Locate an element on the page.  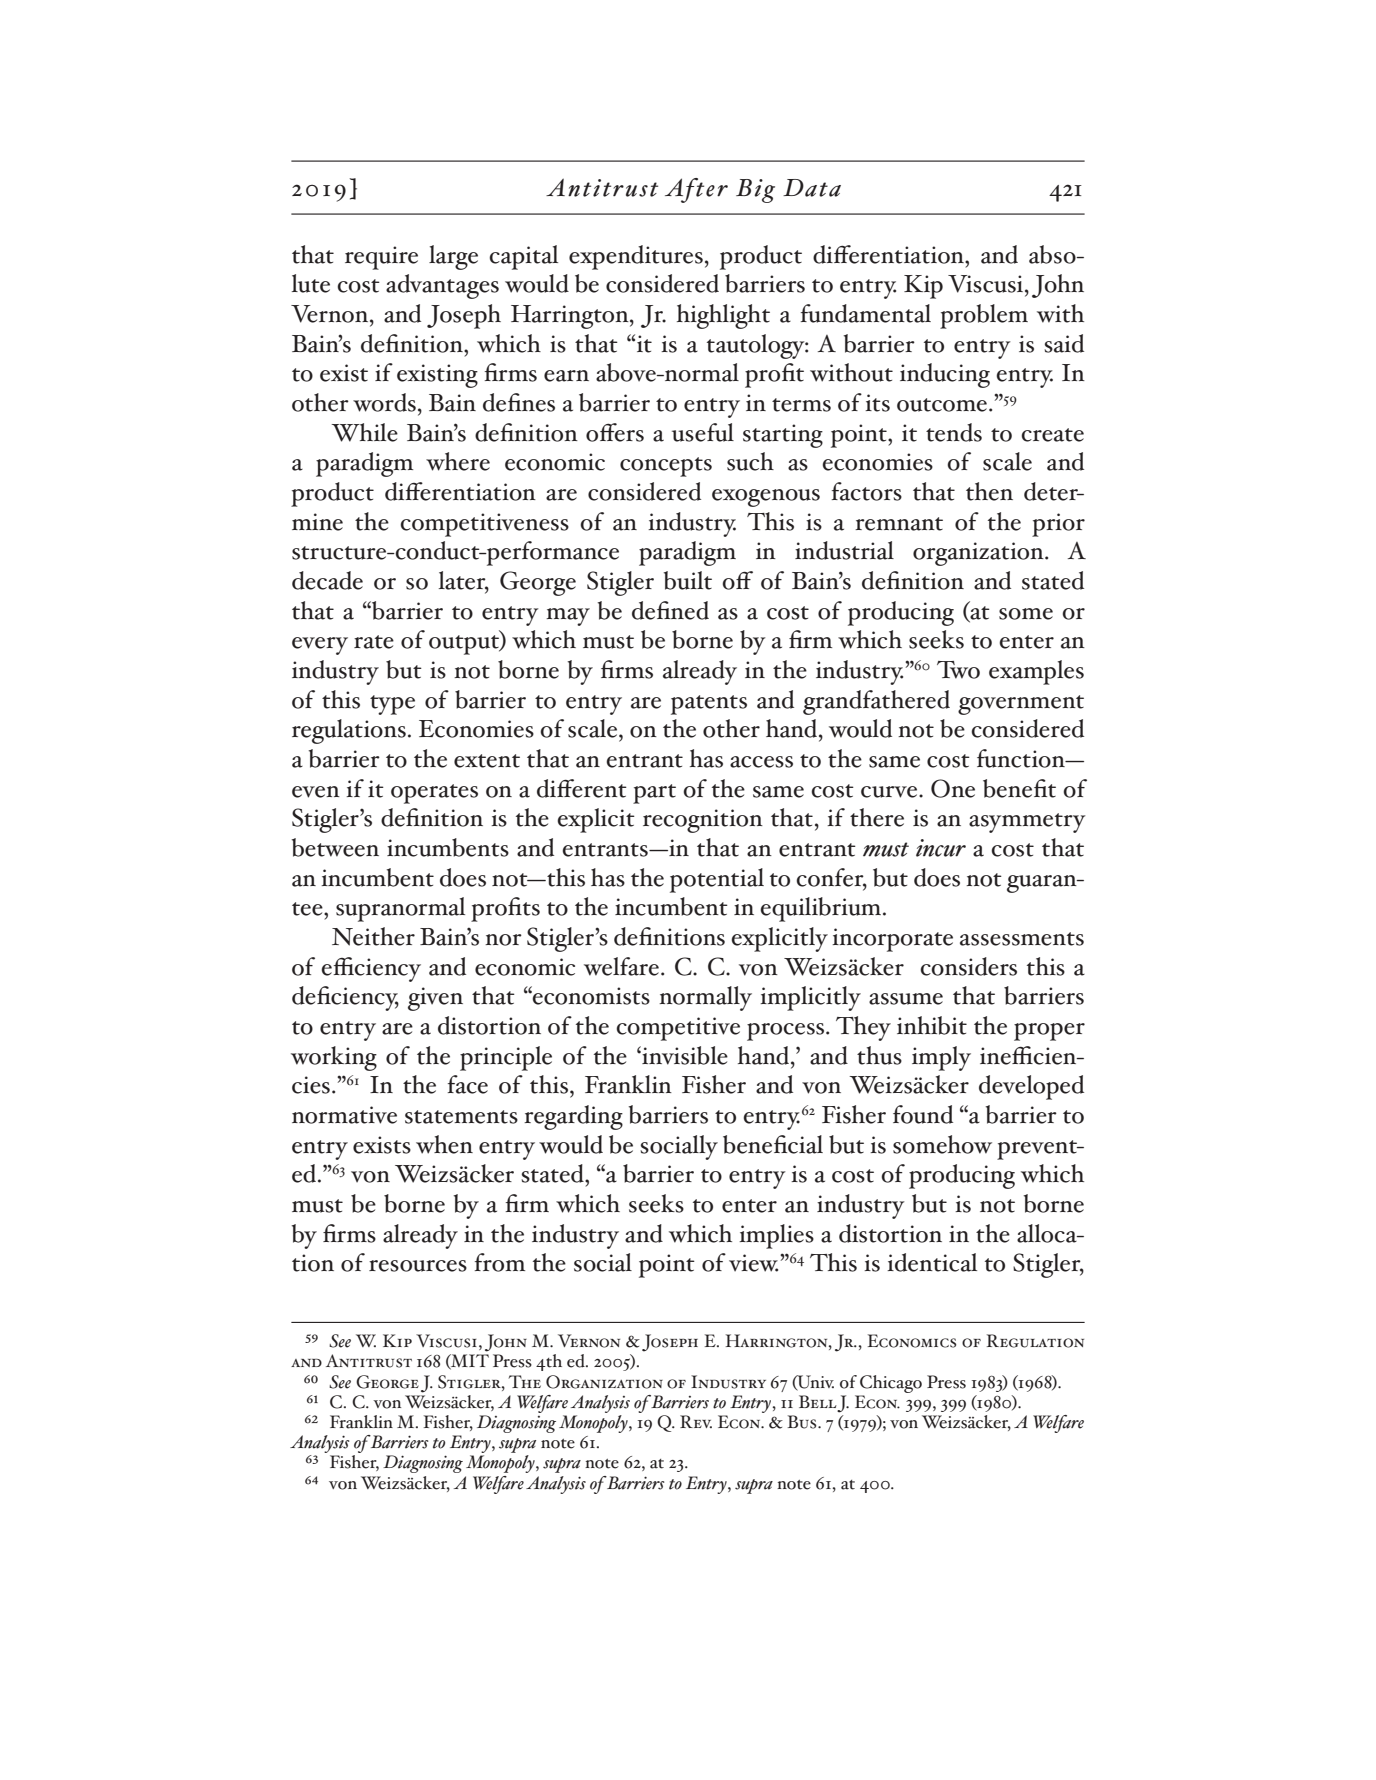
problem is located at coordinates (984, 316).
